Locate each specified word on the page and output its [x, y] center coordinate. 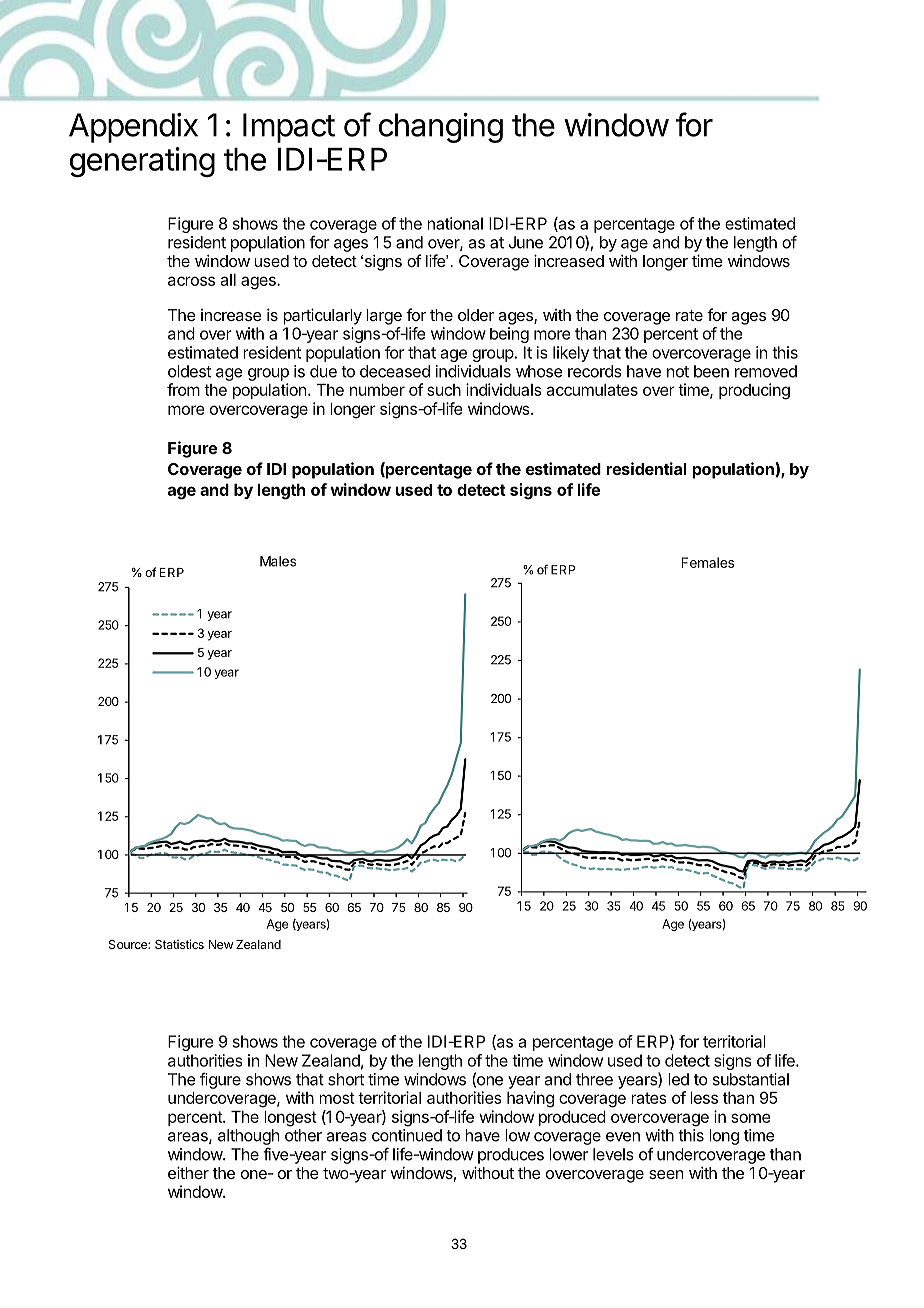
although [248, 1137]
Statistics [179, 944]
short [346, 1079]
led [678, 1079]
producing [754, 391]
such [444, 390]
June [526, 242]
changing [441, 128]
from [183, 389]
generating [142, 162]
